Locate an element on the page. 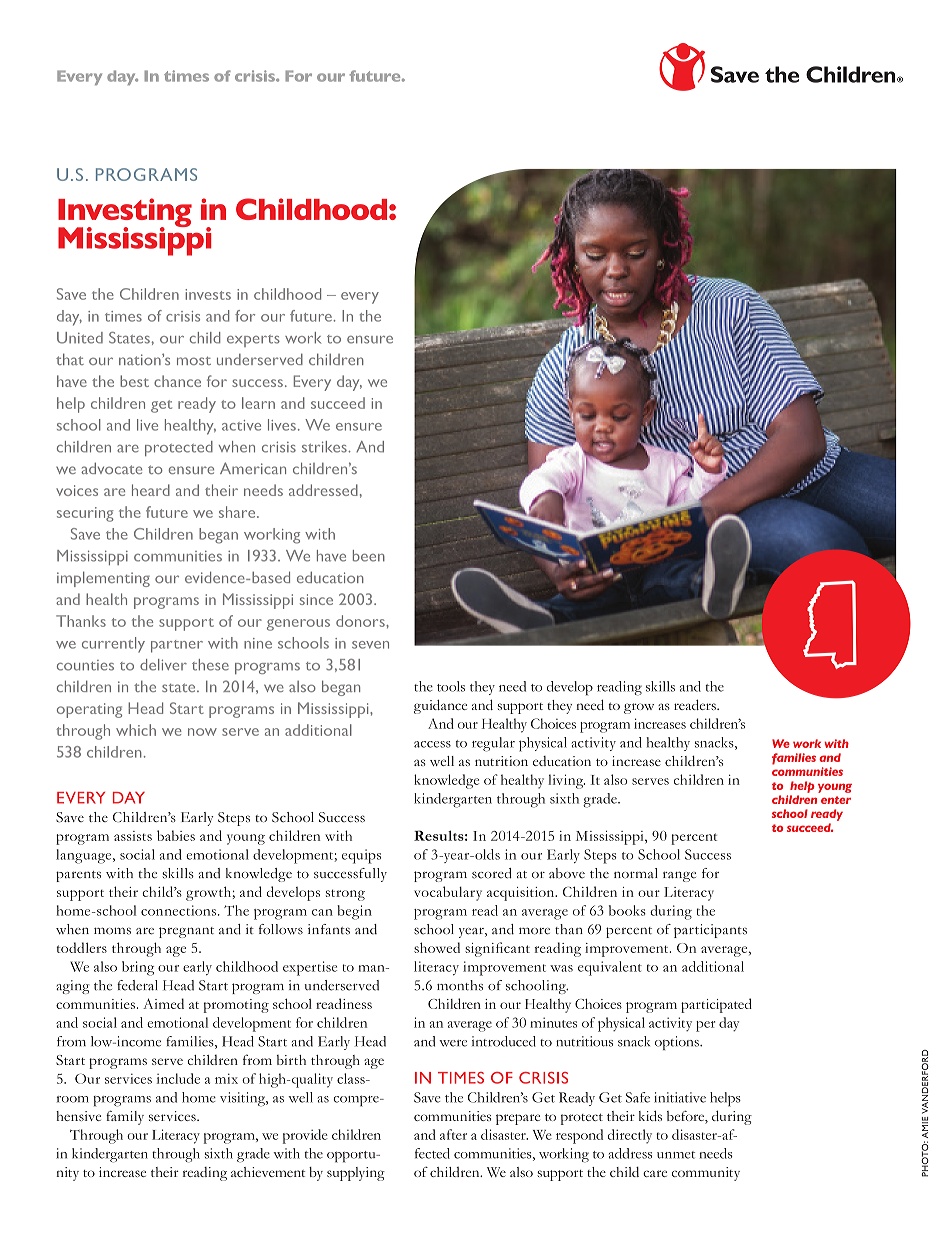 The height and width of the document is (1233, 952). include is located at coordinates (178, 1078).
